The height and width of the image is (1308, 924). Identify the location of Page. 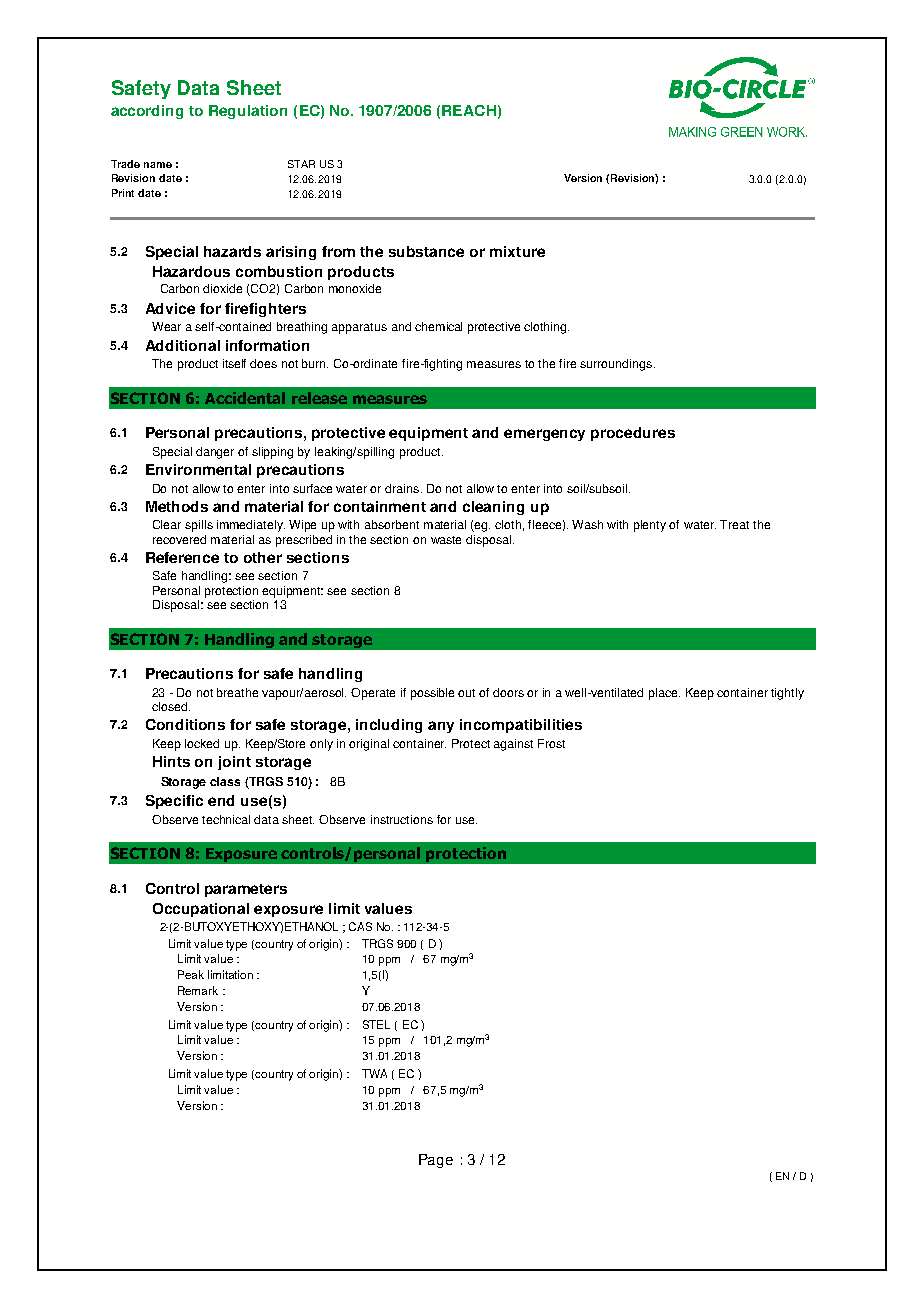
(436, 1161).
